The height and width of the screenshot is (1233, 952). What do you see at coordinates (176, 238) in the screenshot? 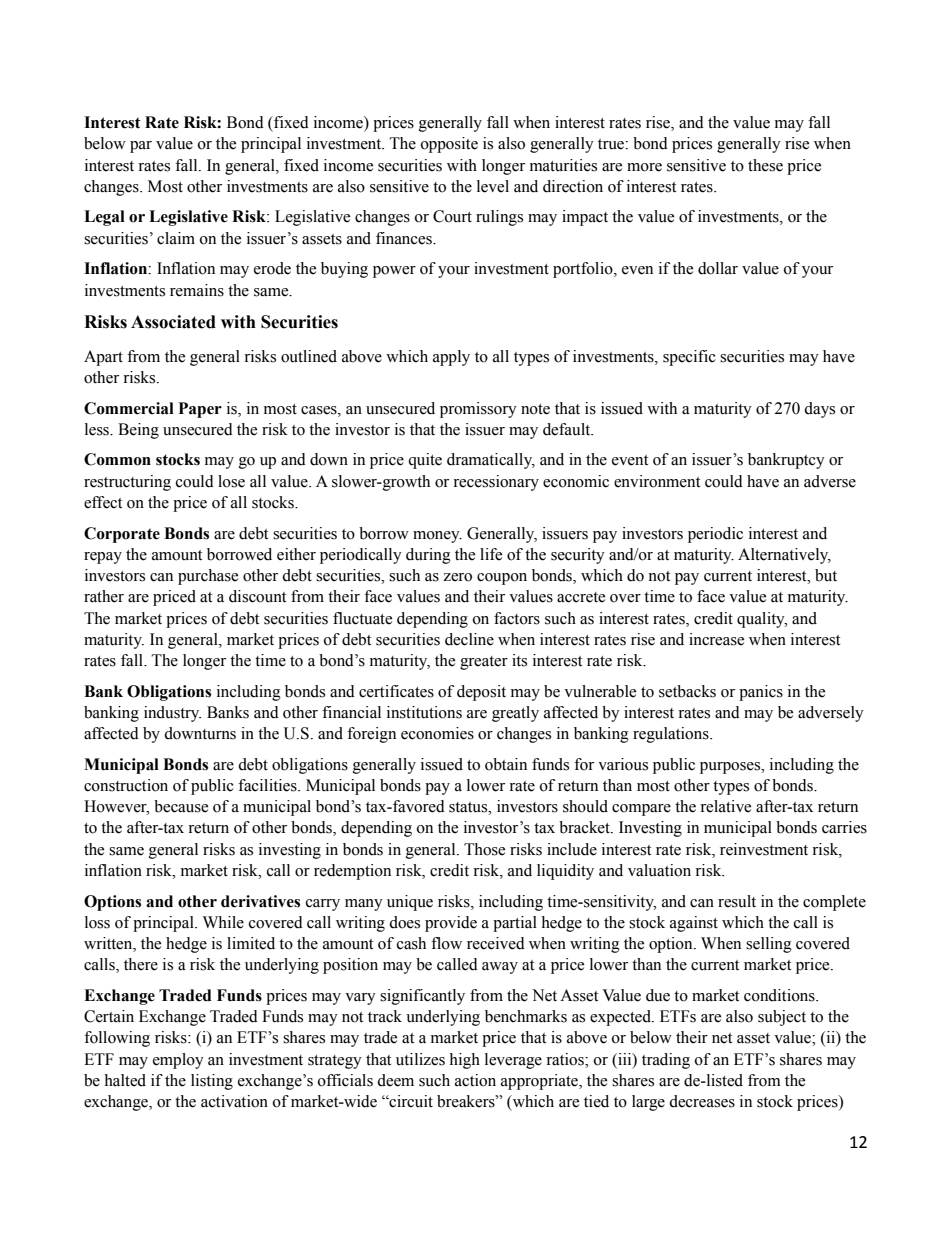
I see `claim` at bounding box center [176, 238].
